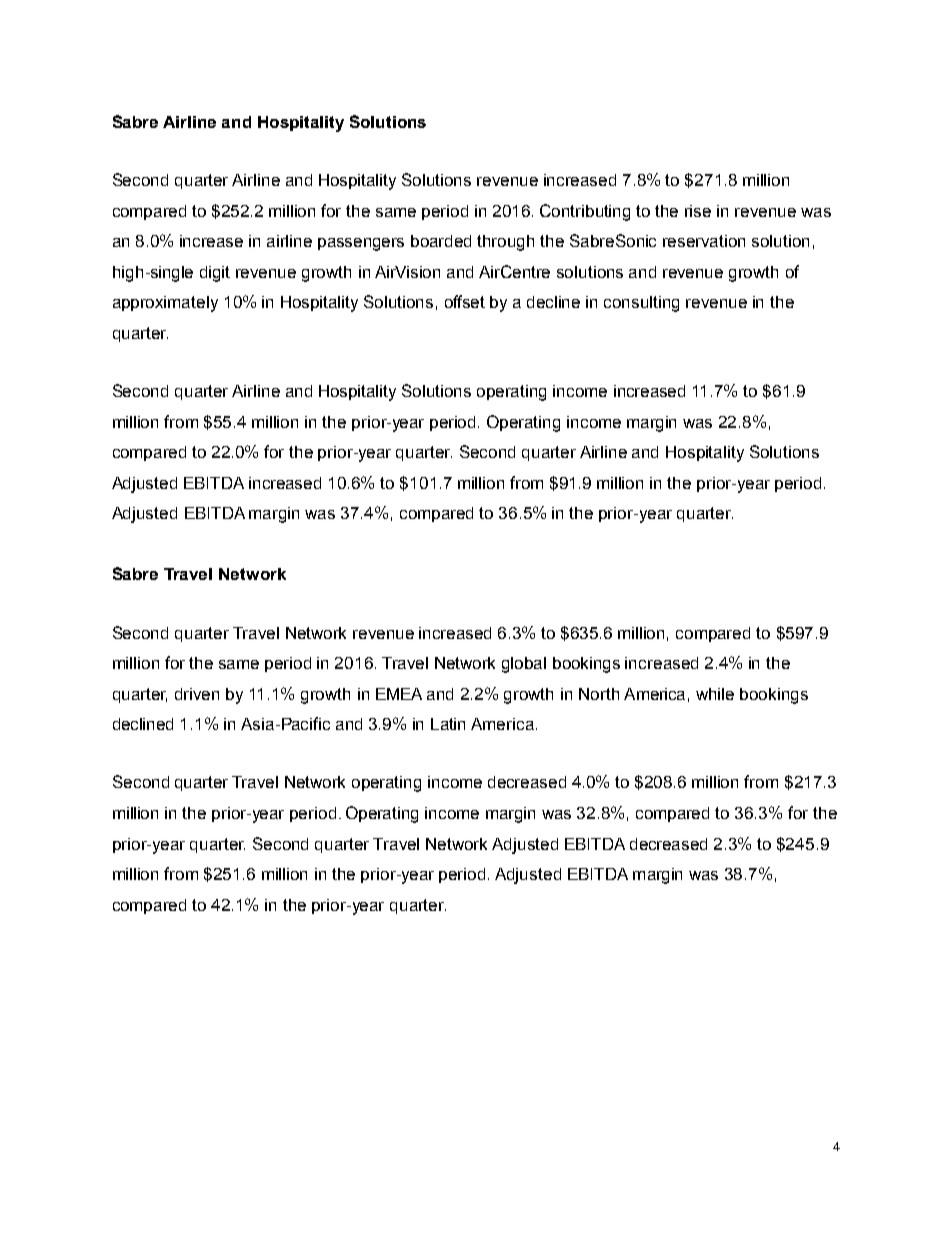 This screenshot has height=1233, width=952. I want to click on driven, so click(197, 694).
